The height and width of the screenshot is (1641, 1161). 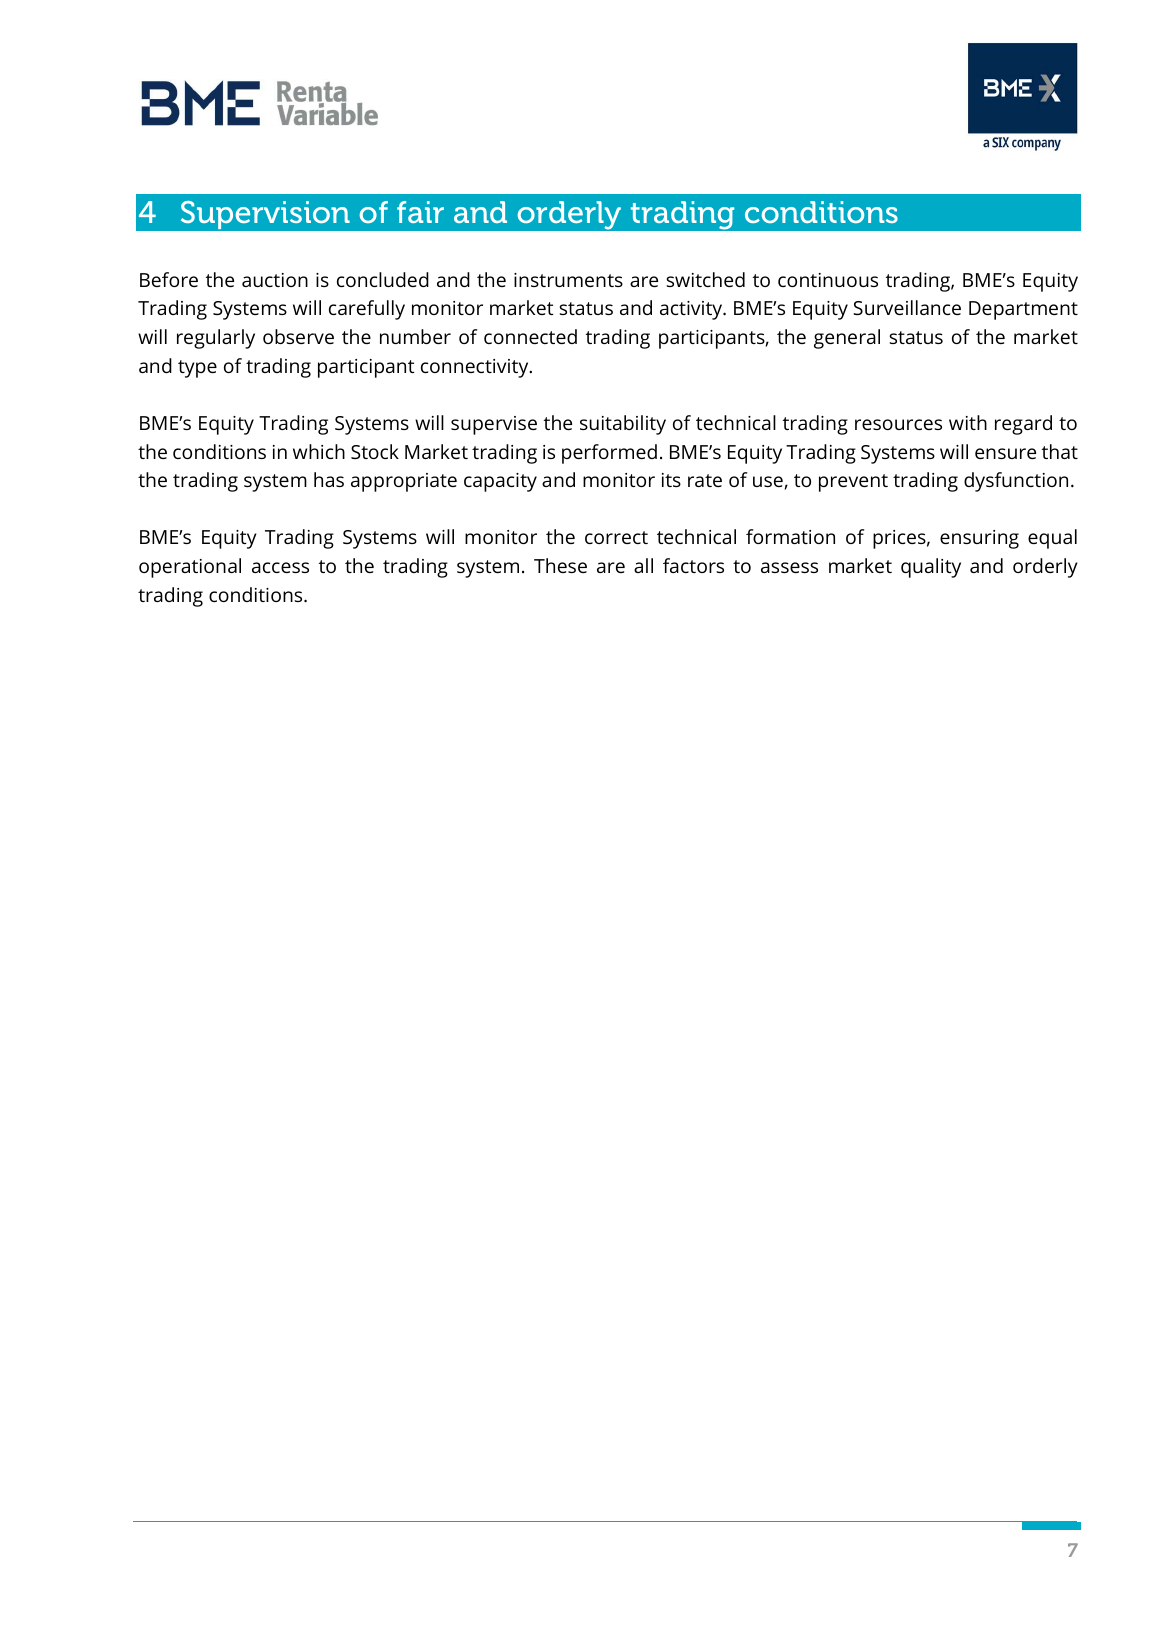 I want to click on continuous, so click(x=828, y=280).
